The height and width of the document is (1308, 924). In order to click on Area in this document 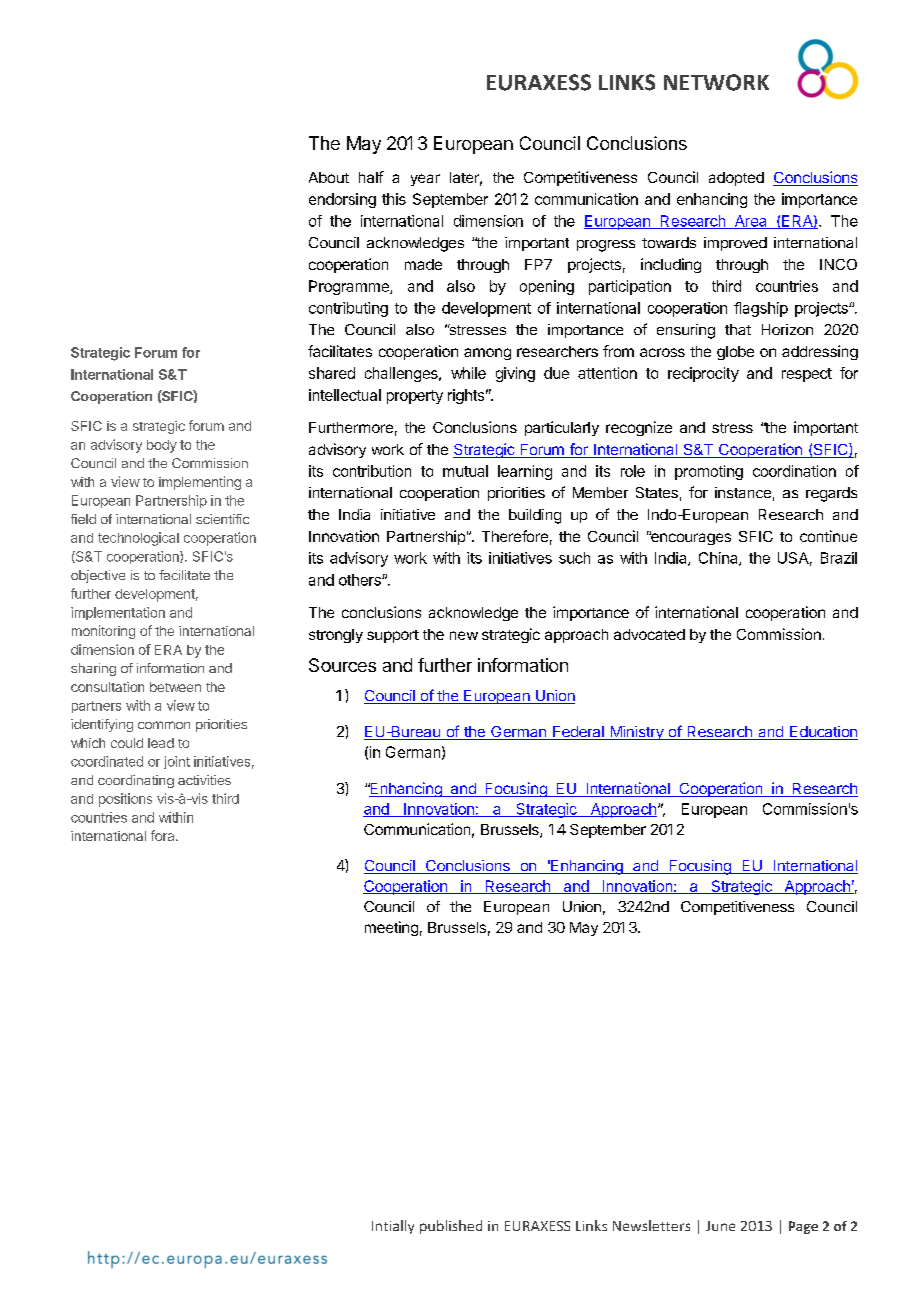, I will do `click(750, 222)`.
